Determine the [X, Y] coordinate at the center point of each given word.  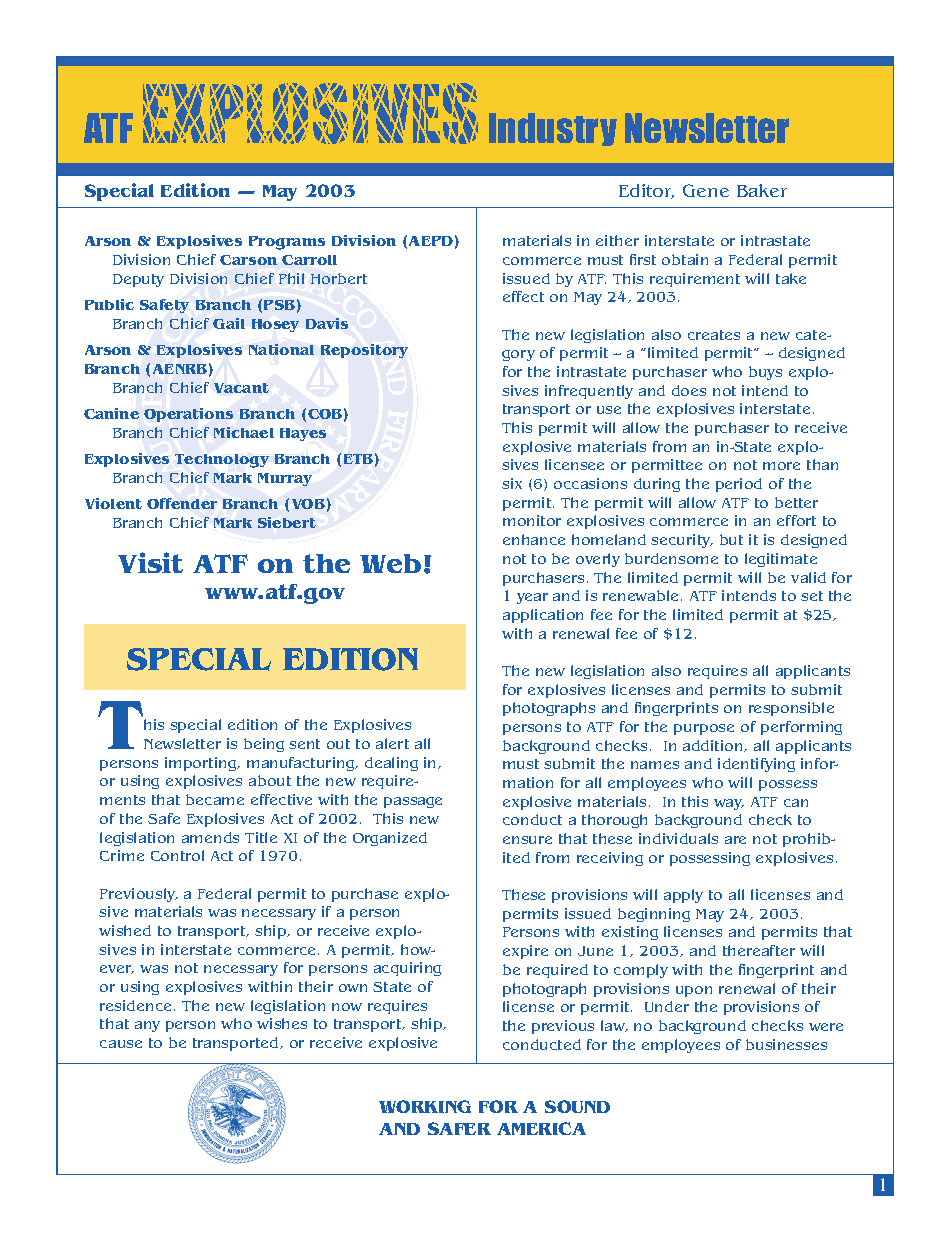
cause [121, 1044]
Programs [287, 243]
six [512, 483]
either [617, 240]
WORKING [425, 1106]
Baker [762, 190]
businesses [786, 1044]
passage [413, 802]
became [215, 799]
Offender [182, 503]
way [729, 804]
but [731, 539]
